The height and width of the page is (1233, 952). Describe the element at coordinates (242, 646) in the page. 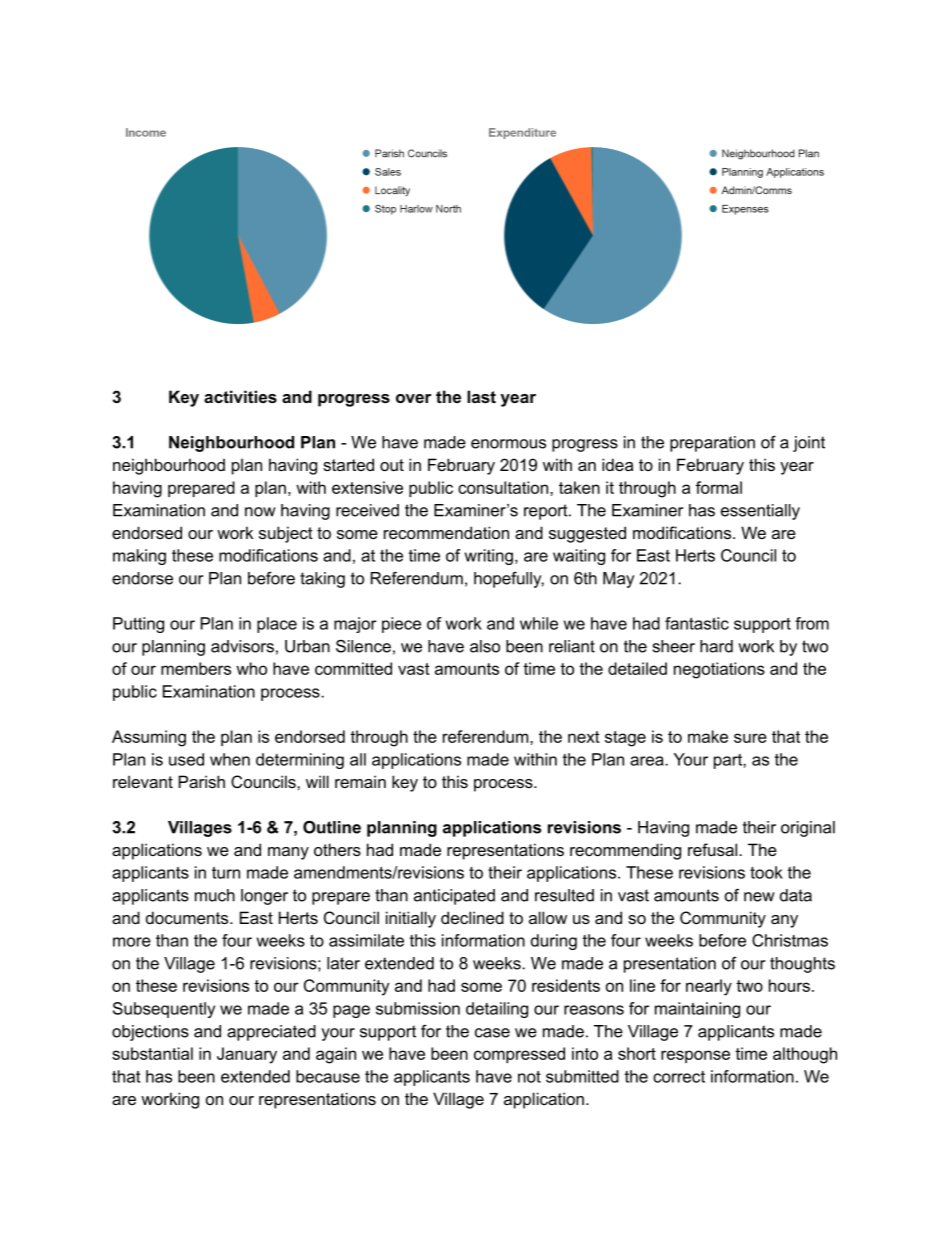

I see `advisors` at that location.
